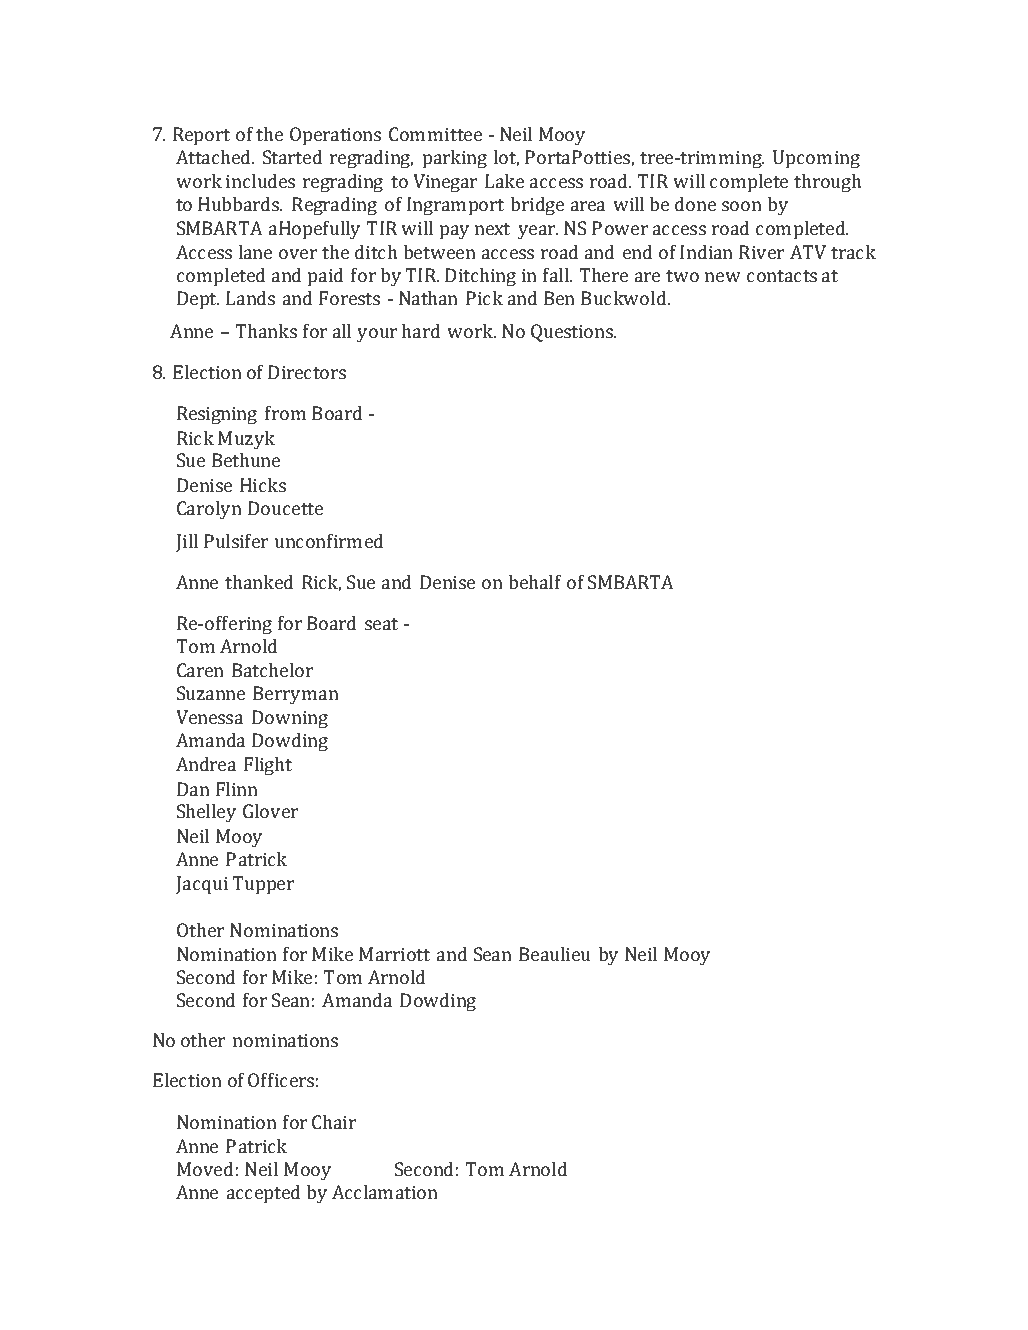 This screenshot has width=1028, height=1330. I want to click on Acclamation, so click(385, 1192).
